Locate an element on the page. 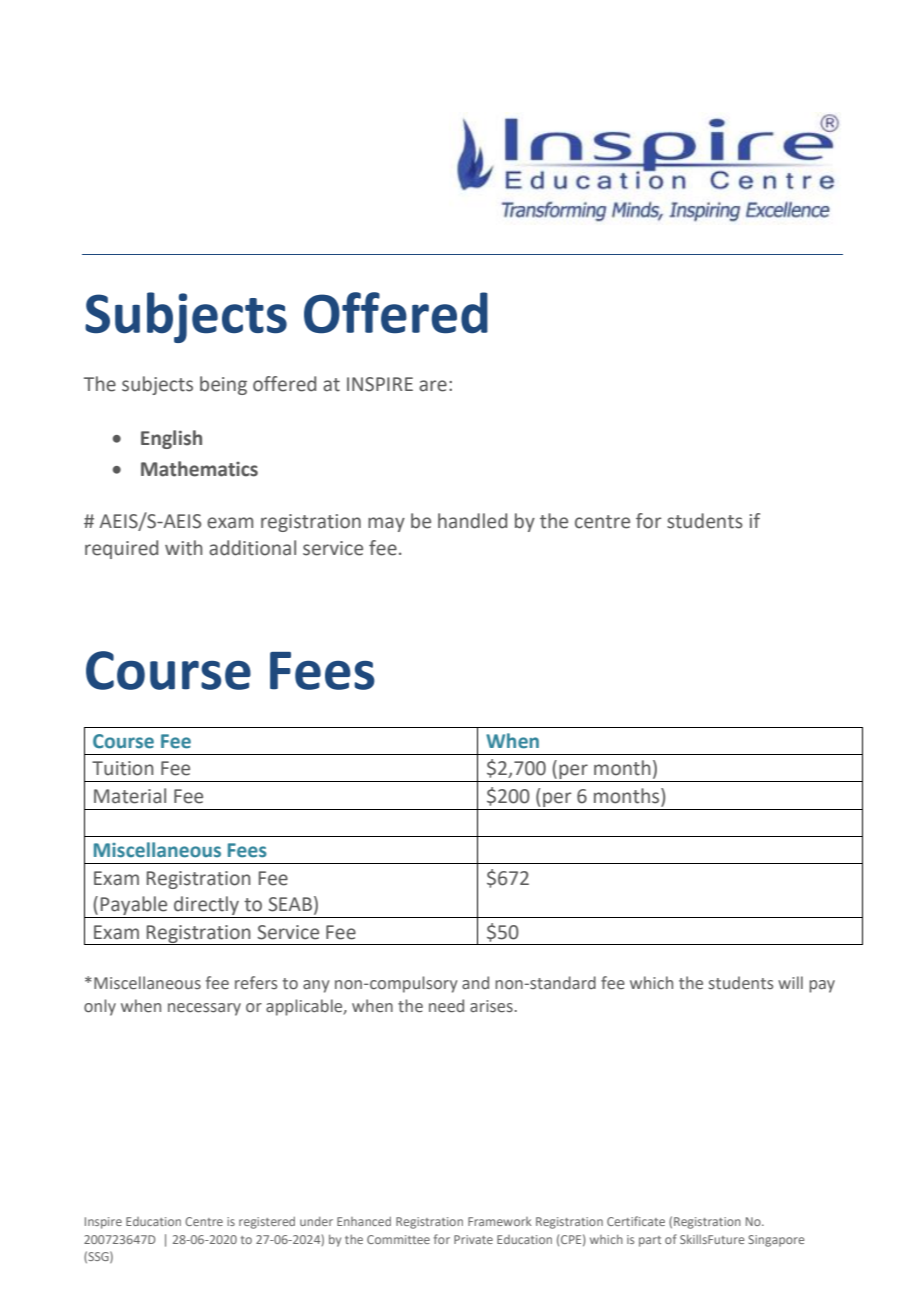 The image size is (924, 1308). English is located at coordinates (171, 439).
